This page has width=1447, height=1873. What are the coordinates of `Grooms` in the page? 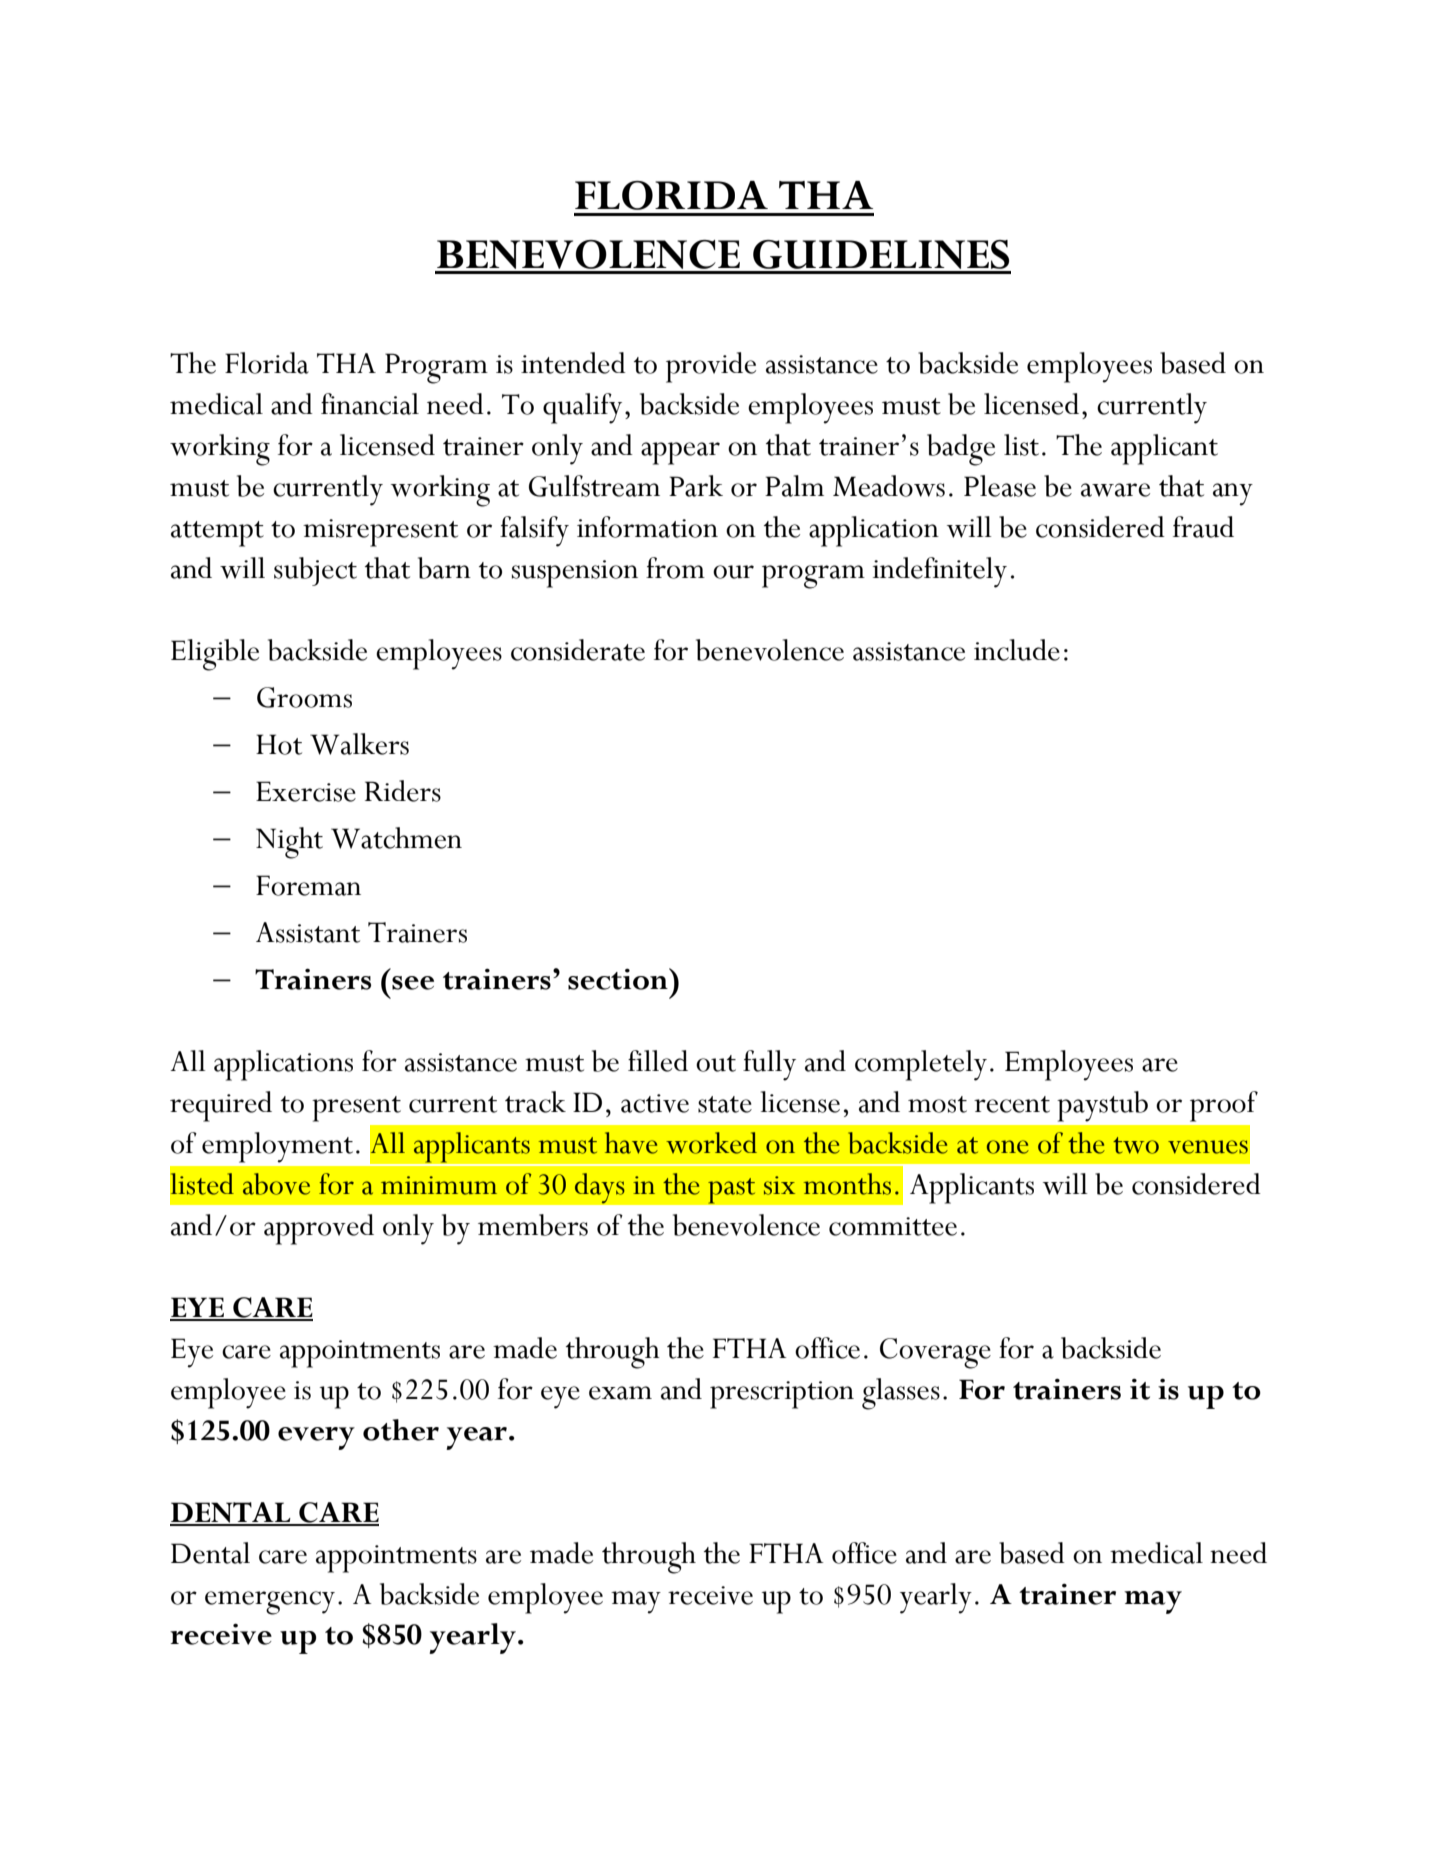 It's located at (304, 697).
